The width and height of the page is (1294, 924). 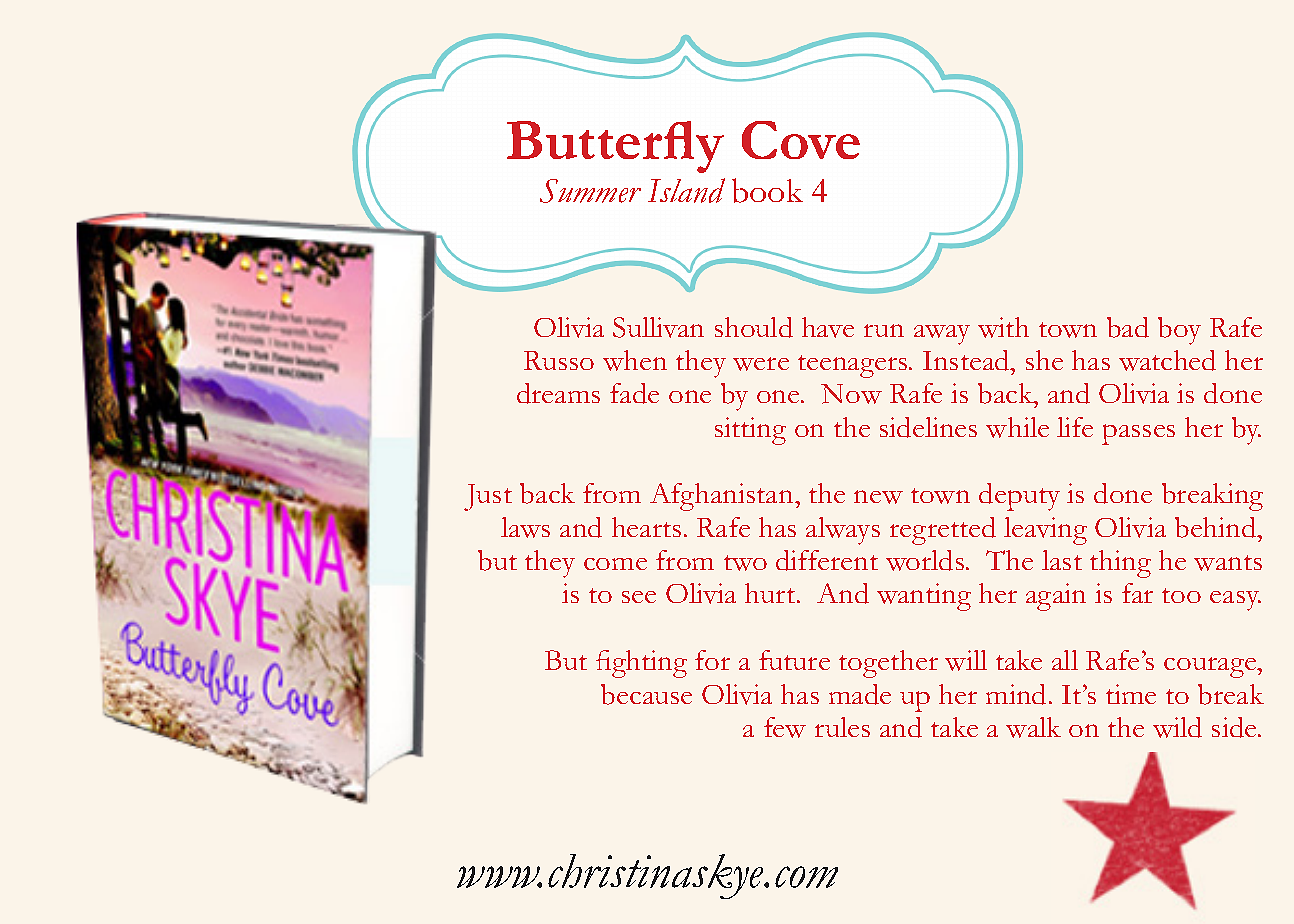 What do you see at coordinates (559, 360) in the page?
I see `Russo` at bounding box center [559, 360].
